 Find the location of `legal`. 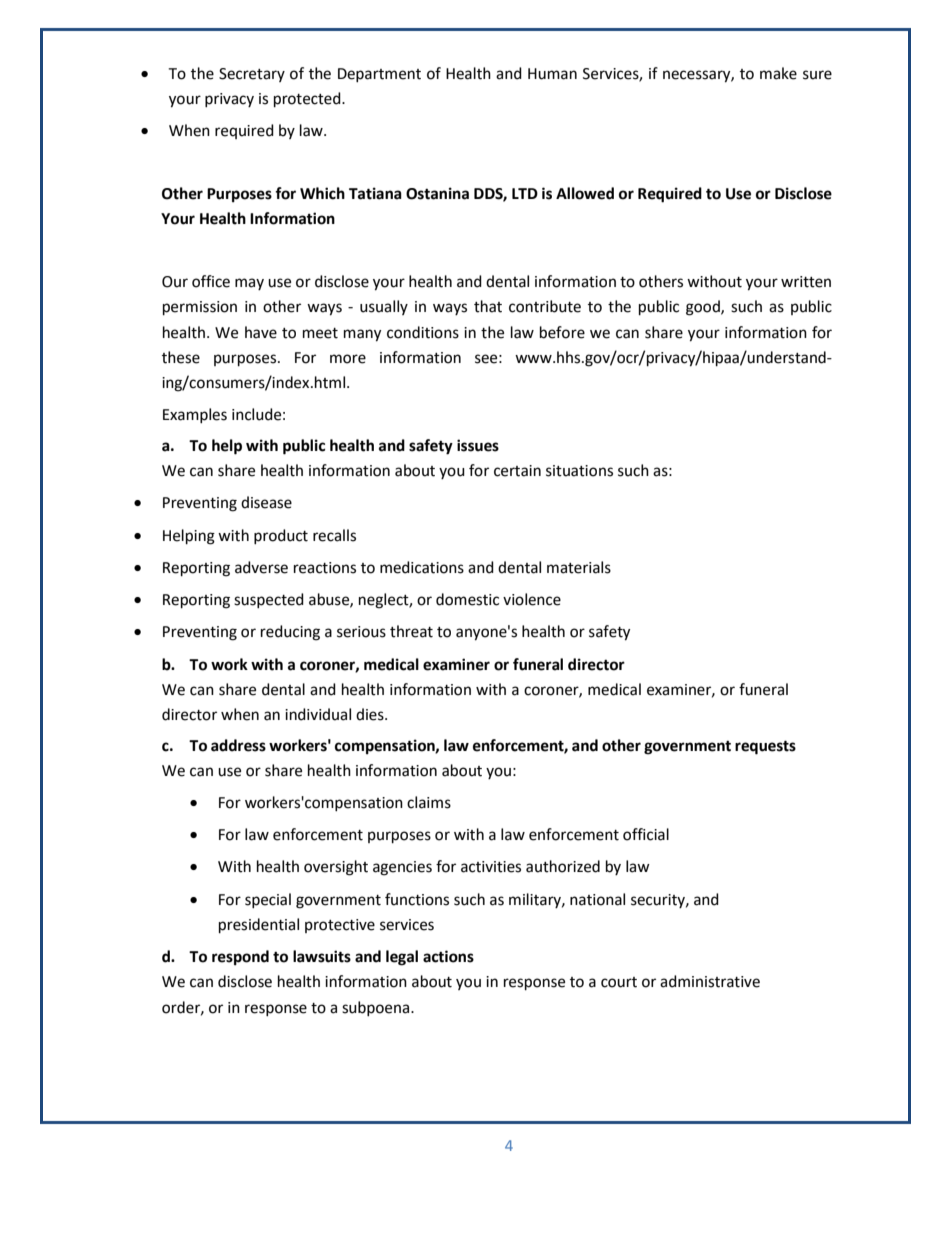

legal is located at coordinates (402, 958).
